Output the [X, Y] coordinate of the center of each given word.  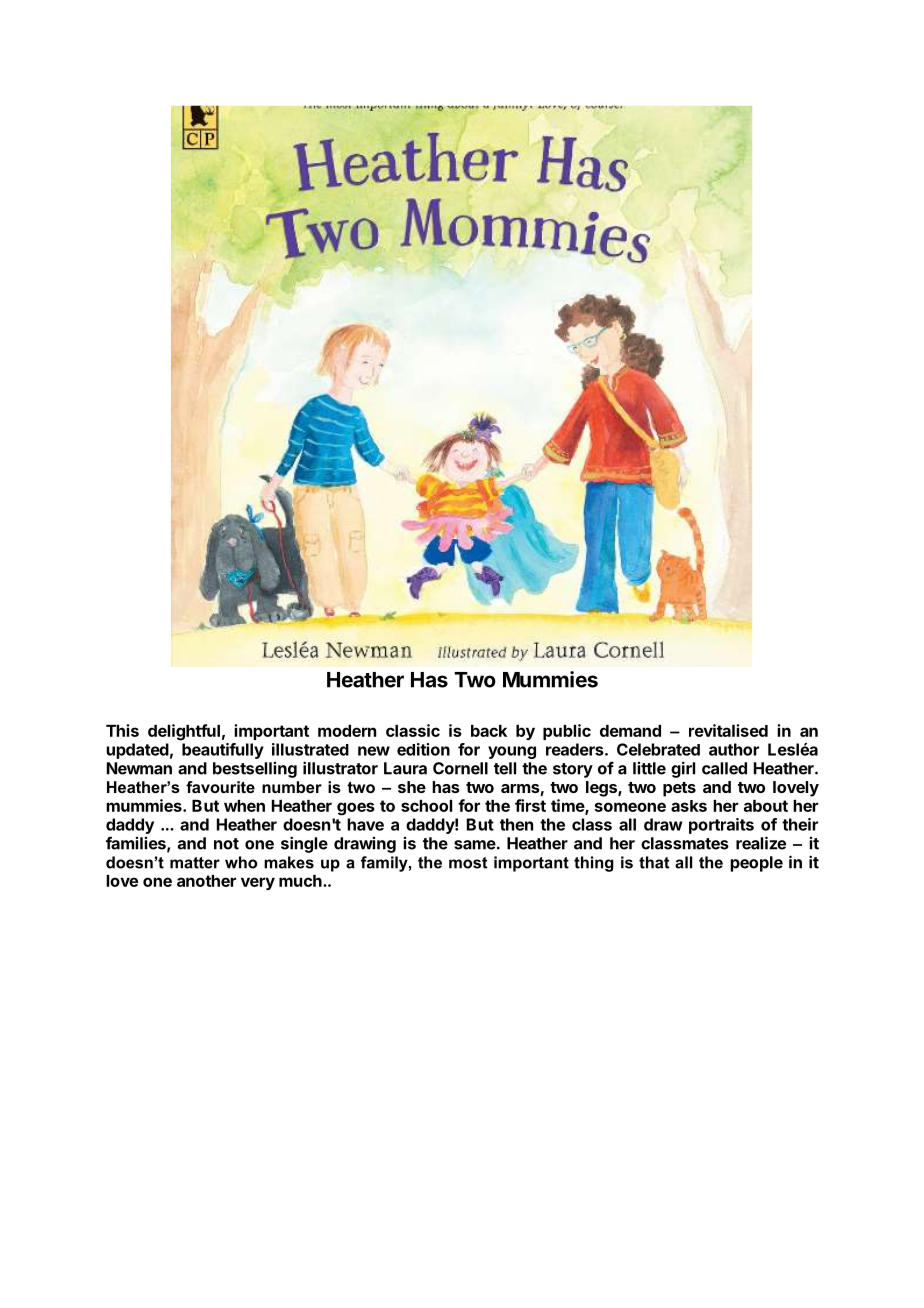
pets [679, 789]
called [724, 768]
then [516, 824]
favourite [220, 787]
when [244, 806]
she [412, 787]
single [304, 844]
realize [761, 843]
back [489, 731]
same [475, 845]
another [206, 881]
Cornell [460, 768]
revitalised [728, 730]
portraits [721, 826]
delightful [184, 732]
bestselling [255, 770]
